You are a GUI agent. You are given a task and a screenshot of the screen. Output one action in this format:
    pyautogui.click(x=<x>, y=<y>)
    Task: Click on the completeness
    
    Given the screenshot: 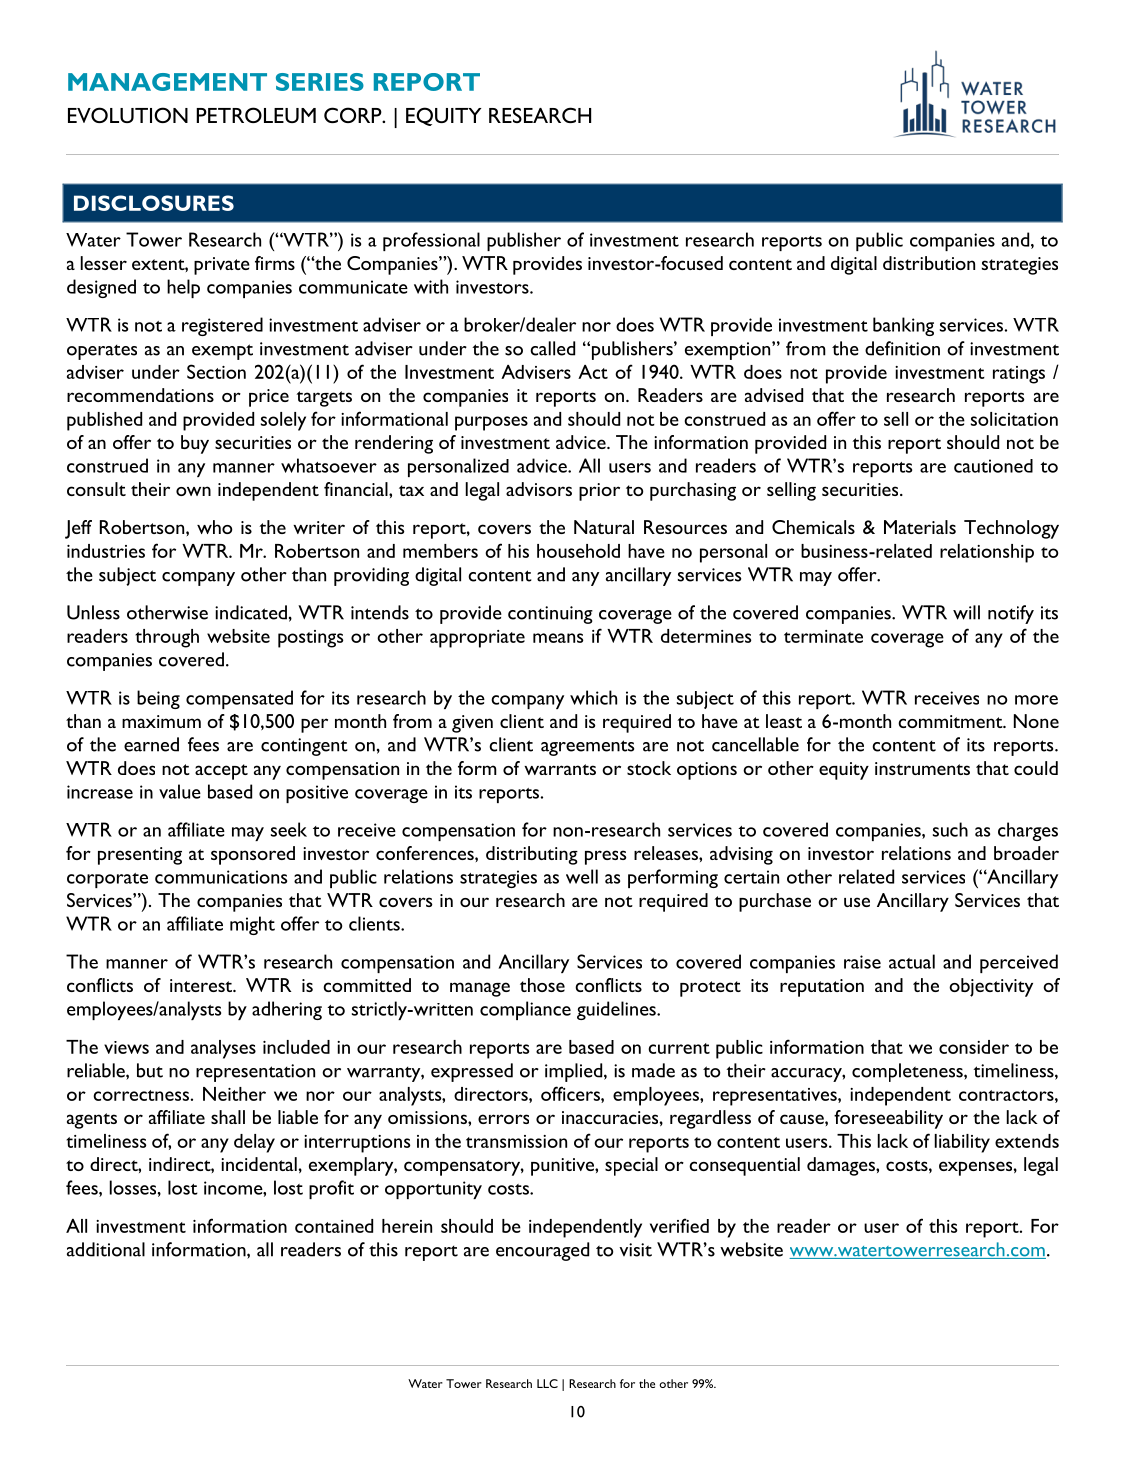 What is the action you would take?
    pyautogui.click(x=908, y=1072)
